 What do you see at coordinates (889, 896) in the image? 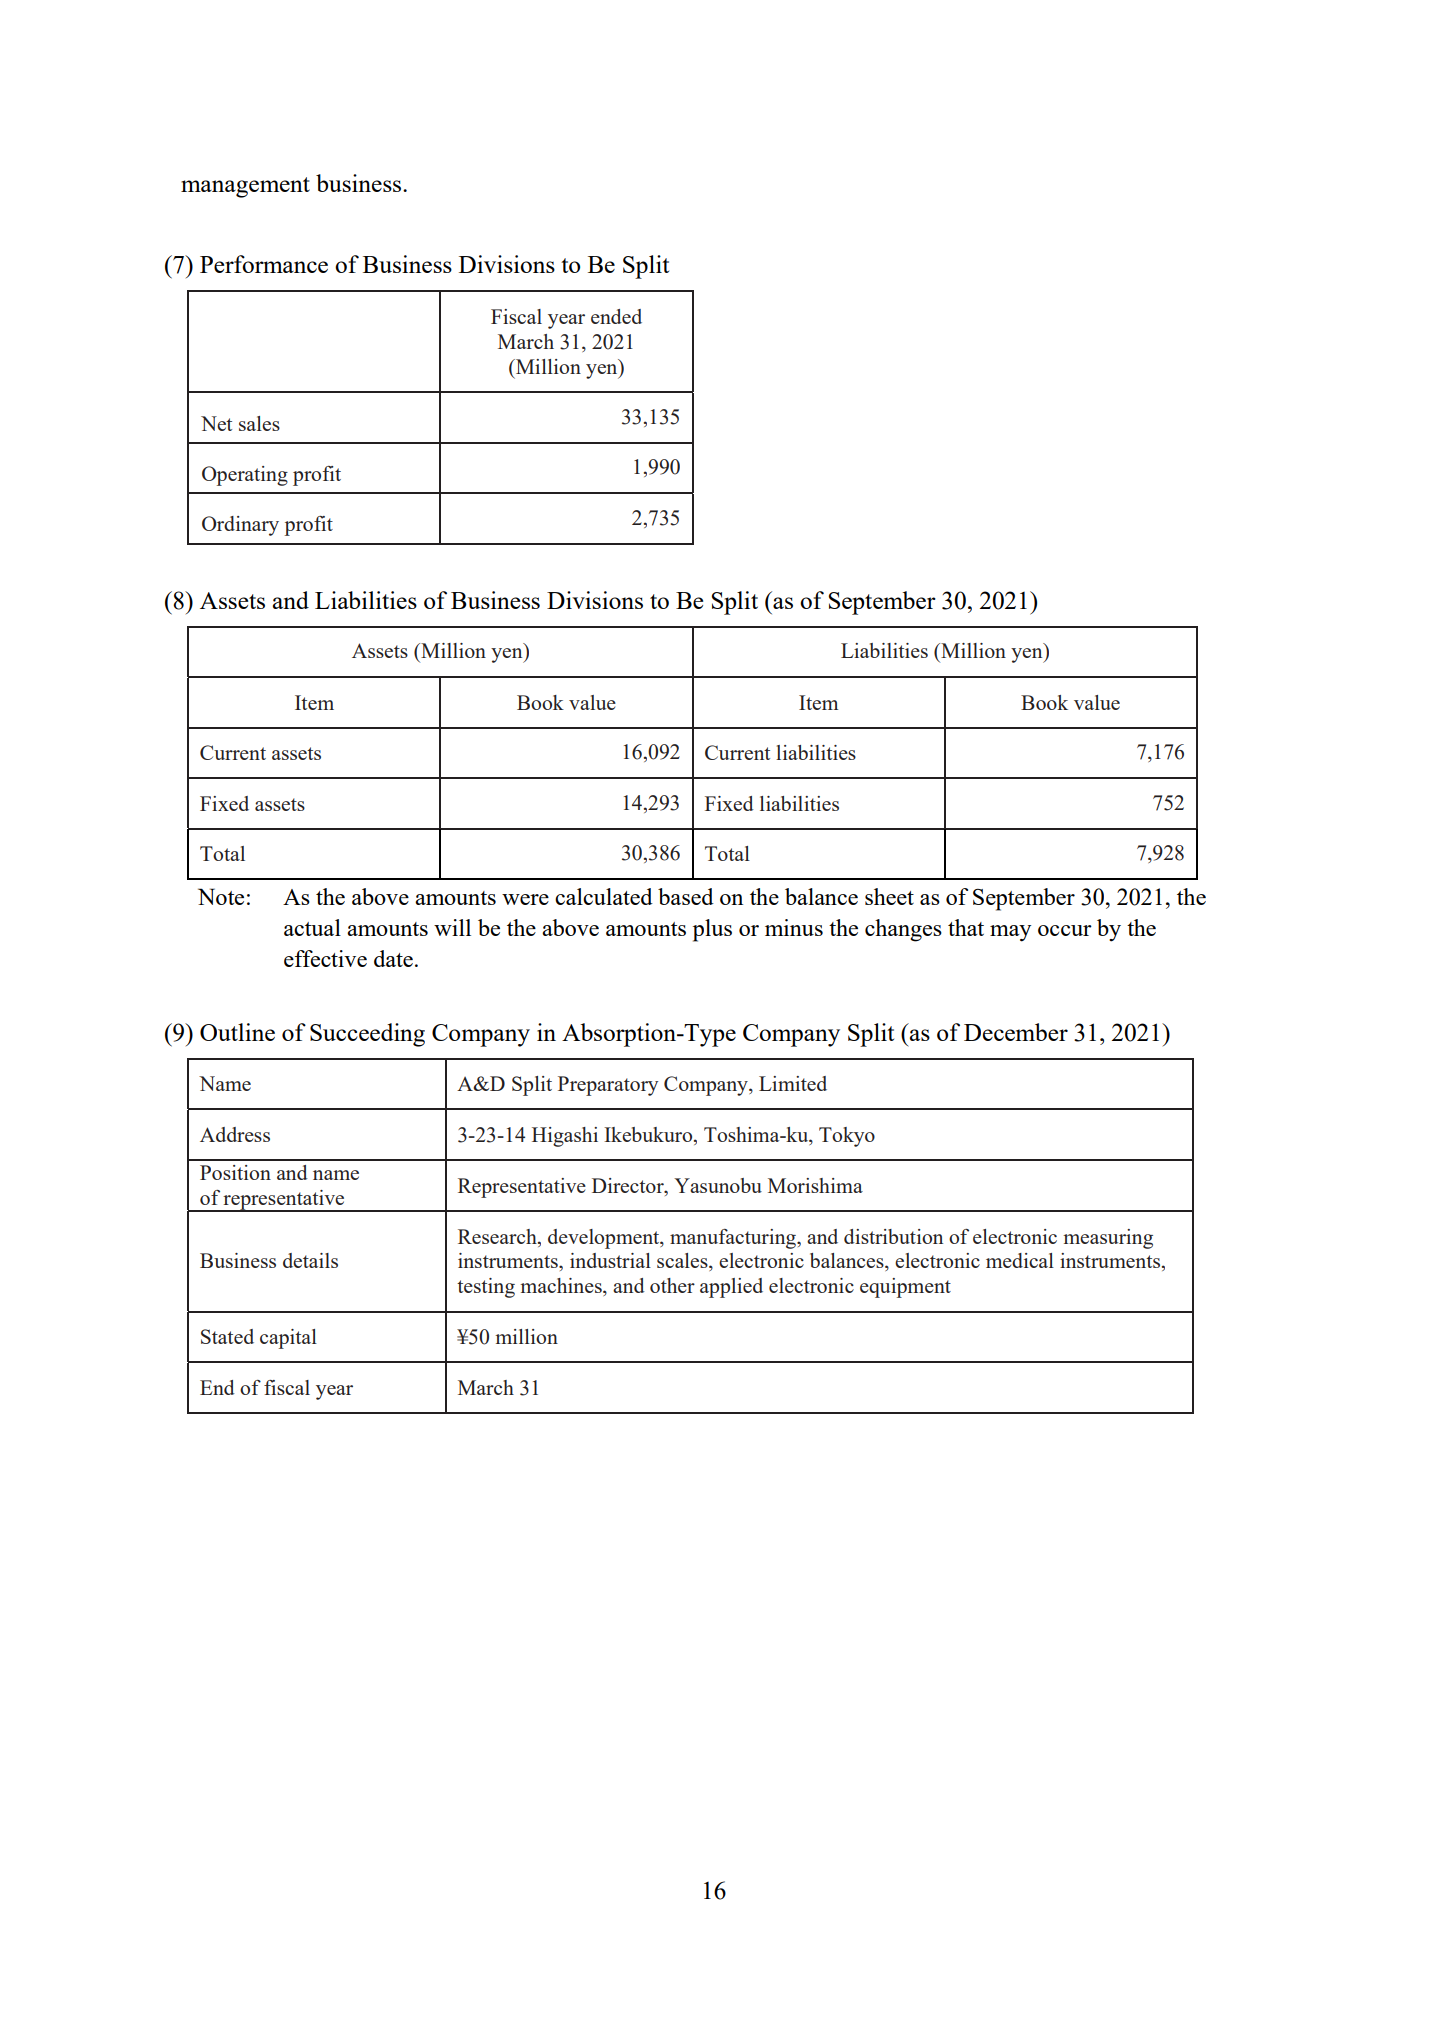
I see `sheet` at bounding box center [889, 896].
